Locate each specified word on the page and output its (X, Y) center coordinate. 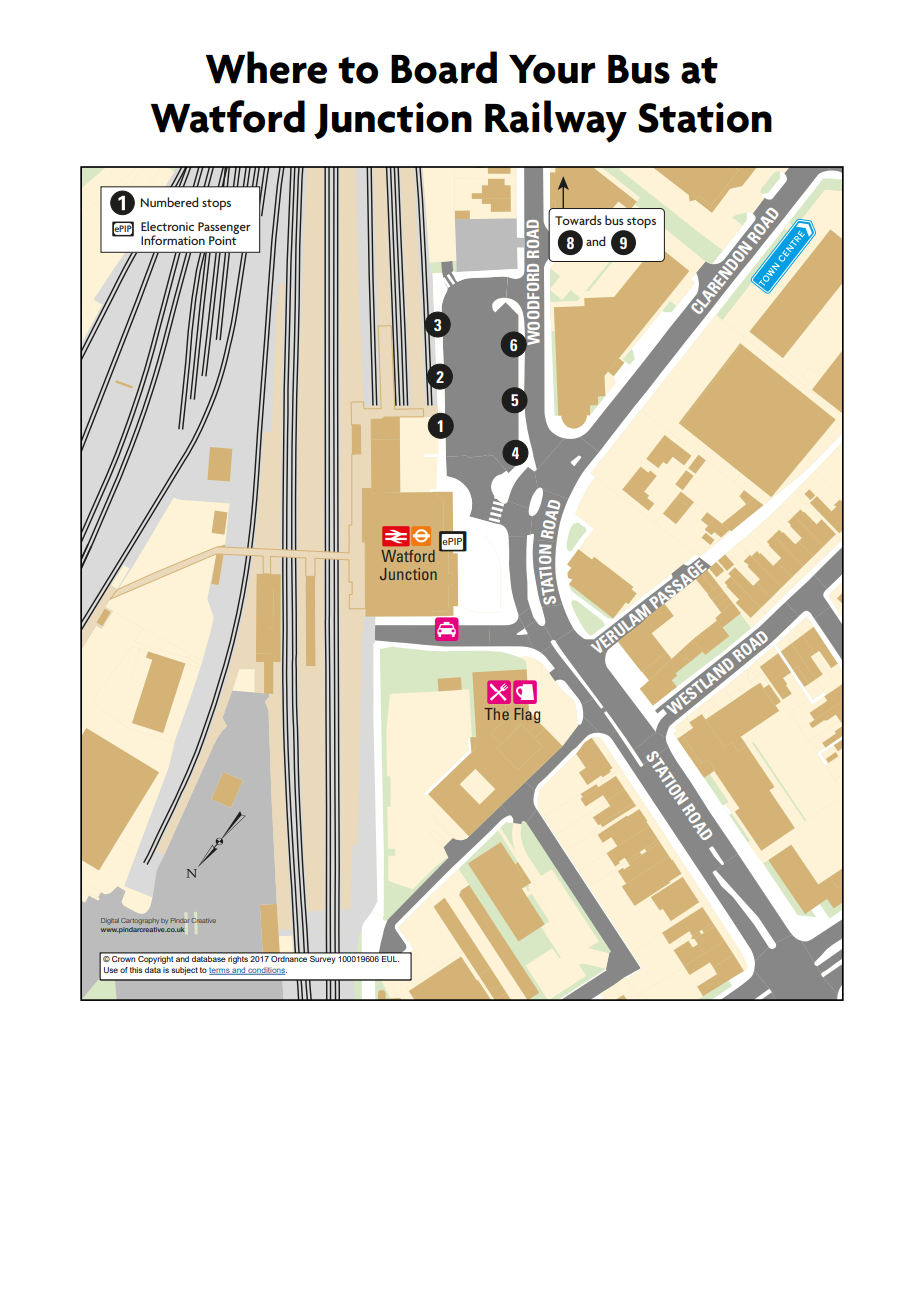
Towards (578, 220)
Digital (110, 921)
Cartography (140, 921)
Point (223, 240)
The (496, 714)
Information (173, 240)
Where (266, 67)
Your (552, 69)
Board (444, 67)
